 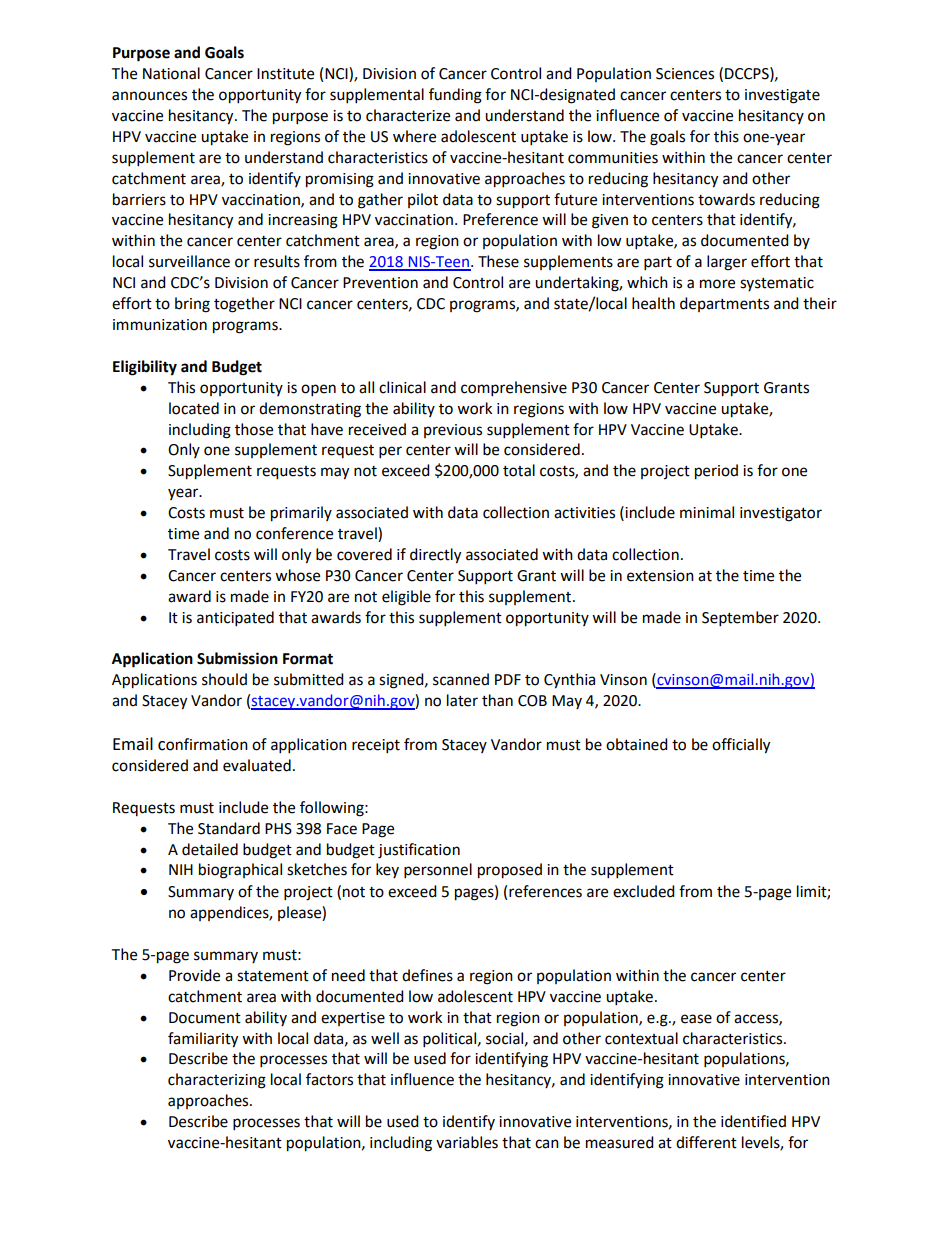 What do you see at coordinates (453, 431) in the document?
I see `previous` at bounding box center [453, 431].
